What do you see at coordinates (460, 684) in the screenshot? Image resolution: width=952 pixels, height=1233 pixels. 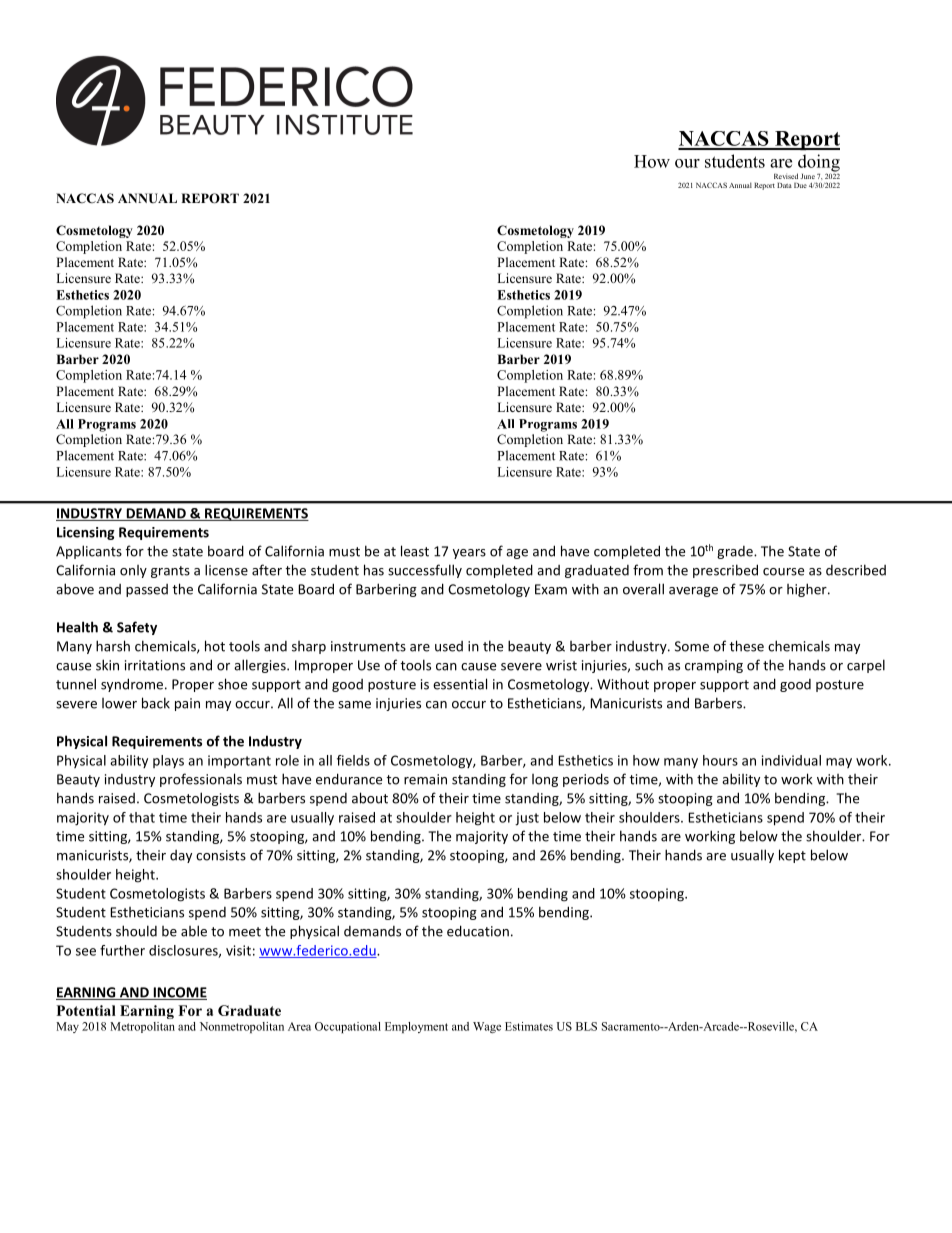 I see `essential` at bounding box center [460, 684].
